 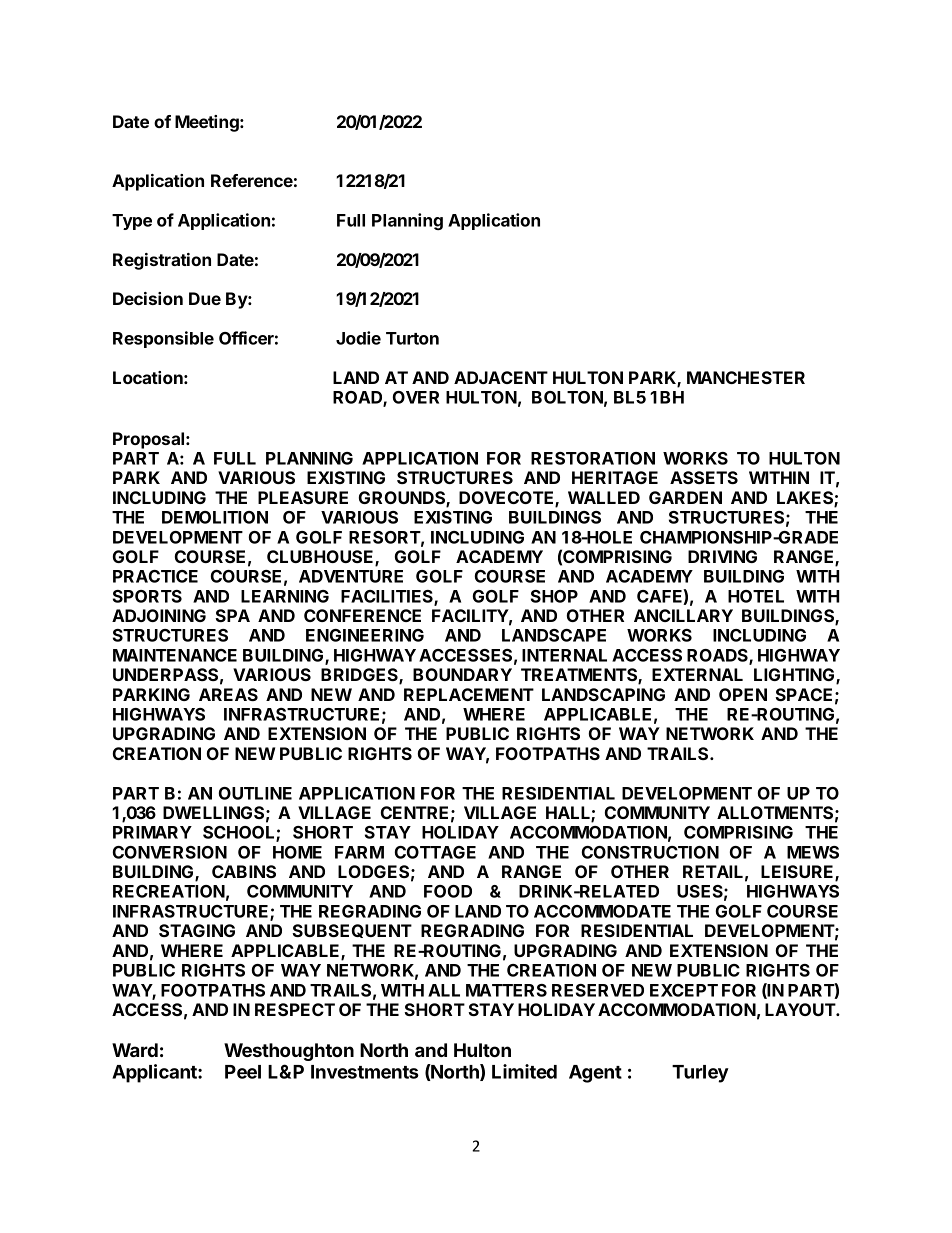 What do you see at coordinates (416, 397) in the page?
I see `OVER` at bounding box center [416, 397].
